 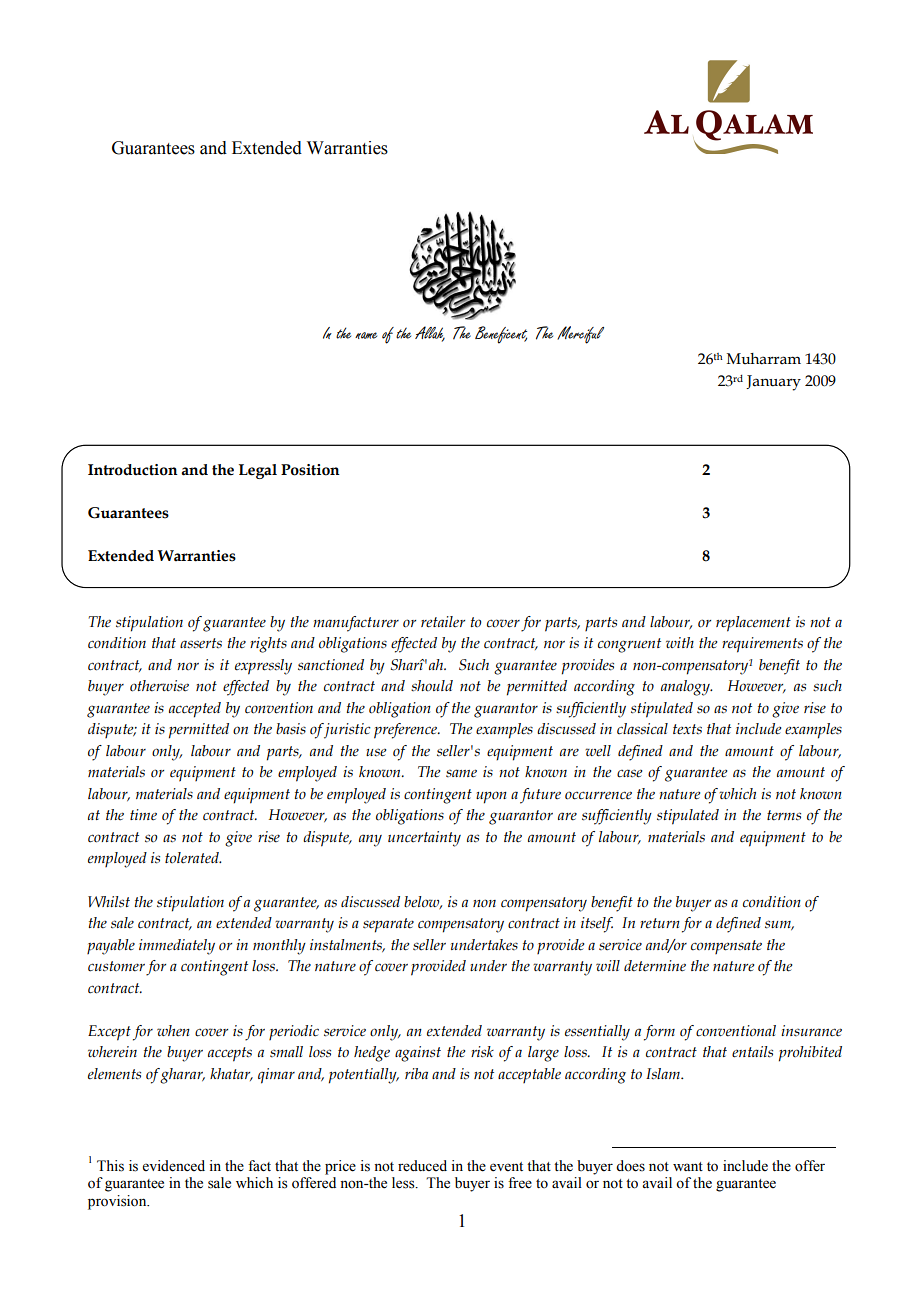 I want to click on evidenced, so click(x=174, y=1166).
